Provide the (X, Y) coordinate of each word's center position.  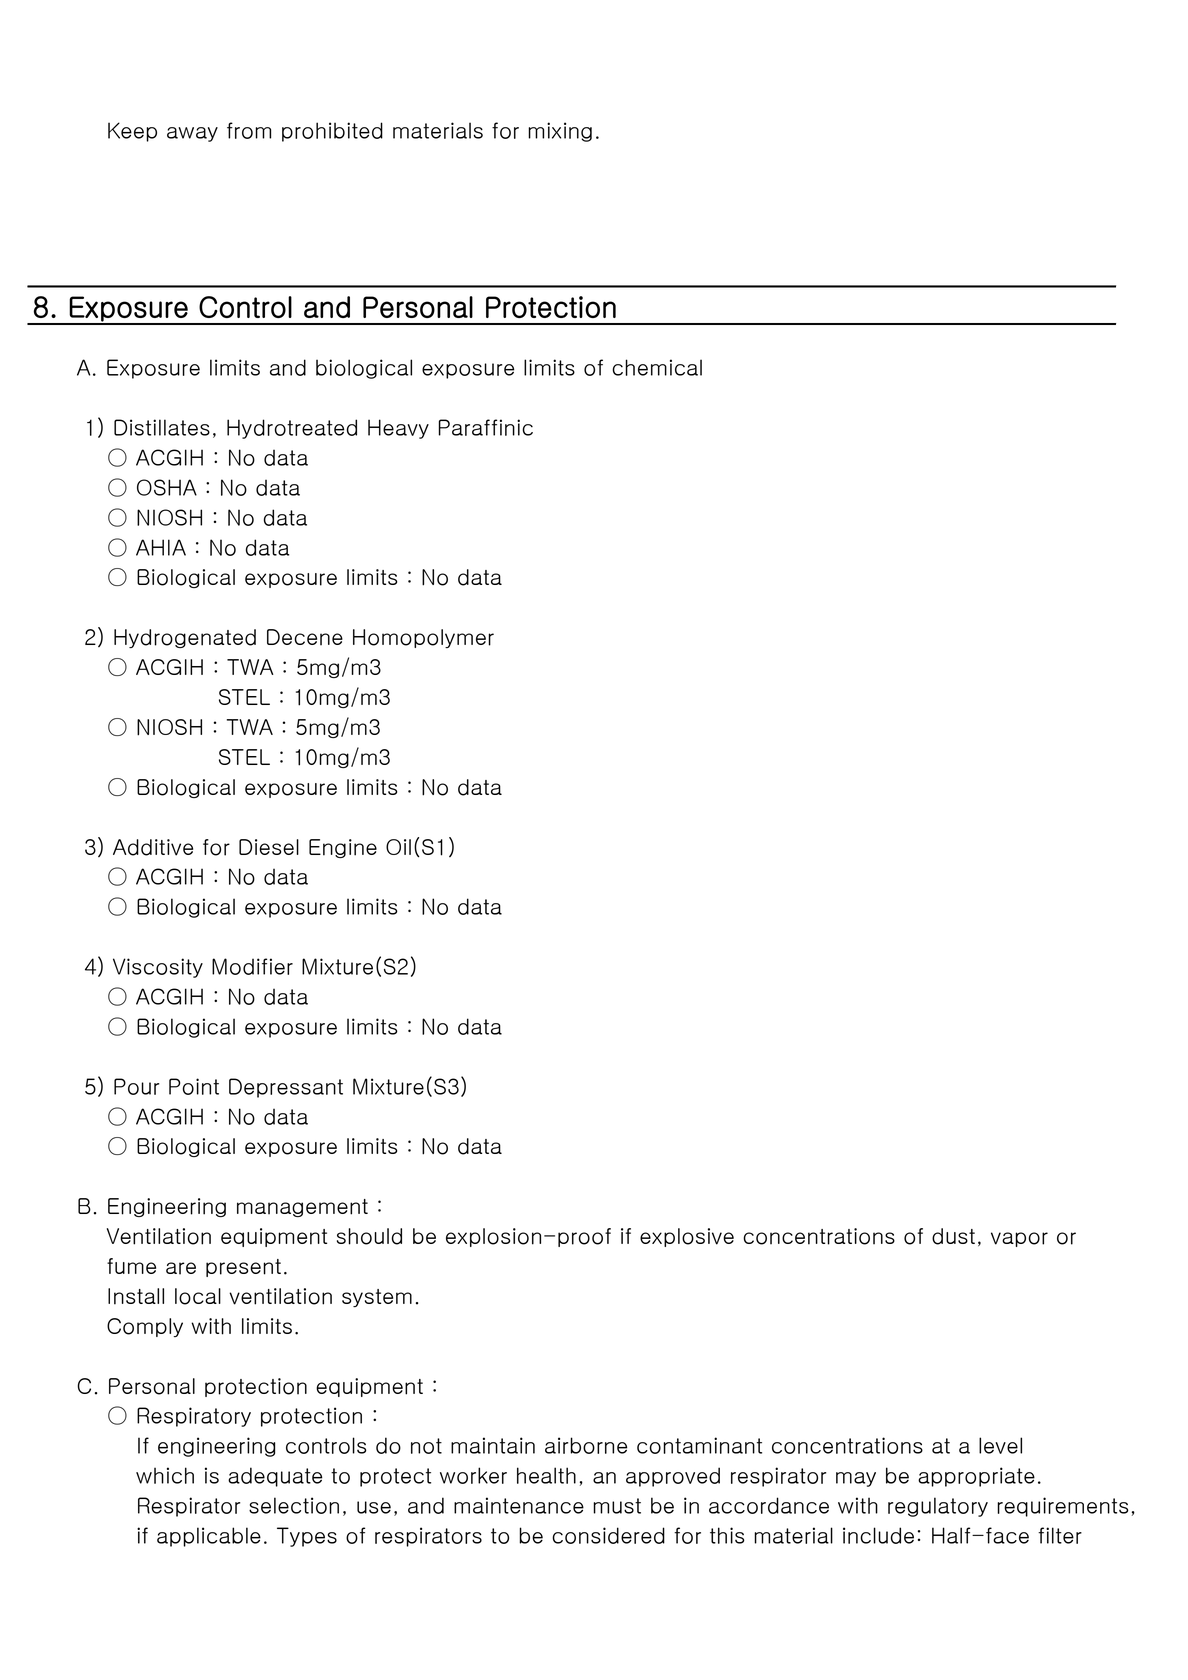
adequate (275, 1477)
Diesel (269, 847)
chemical (657, 367)
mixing (560, 132)
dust (953, 1236)
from (249, 130)
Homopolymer (423, 638)
